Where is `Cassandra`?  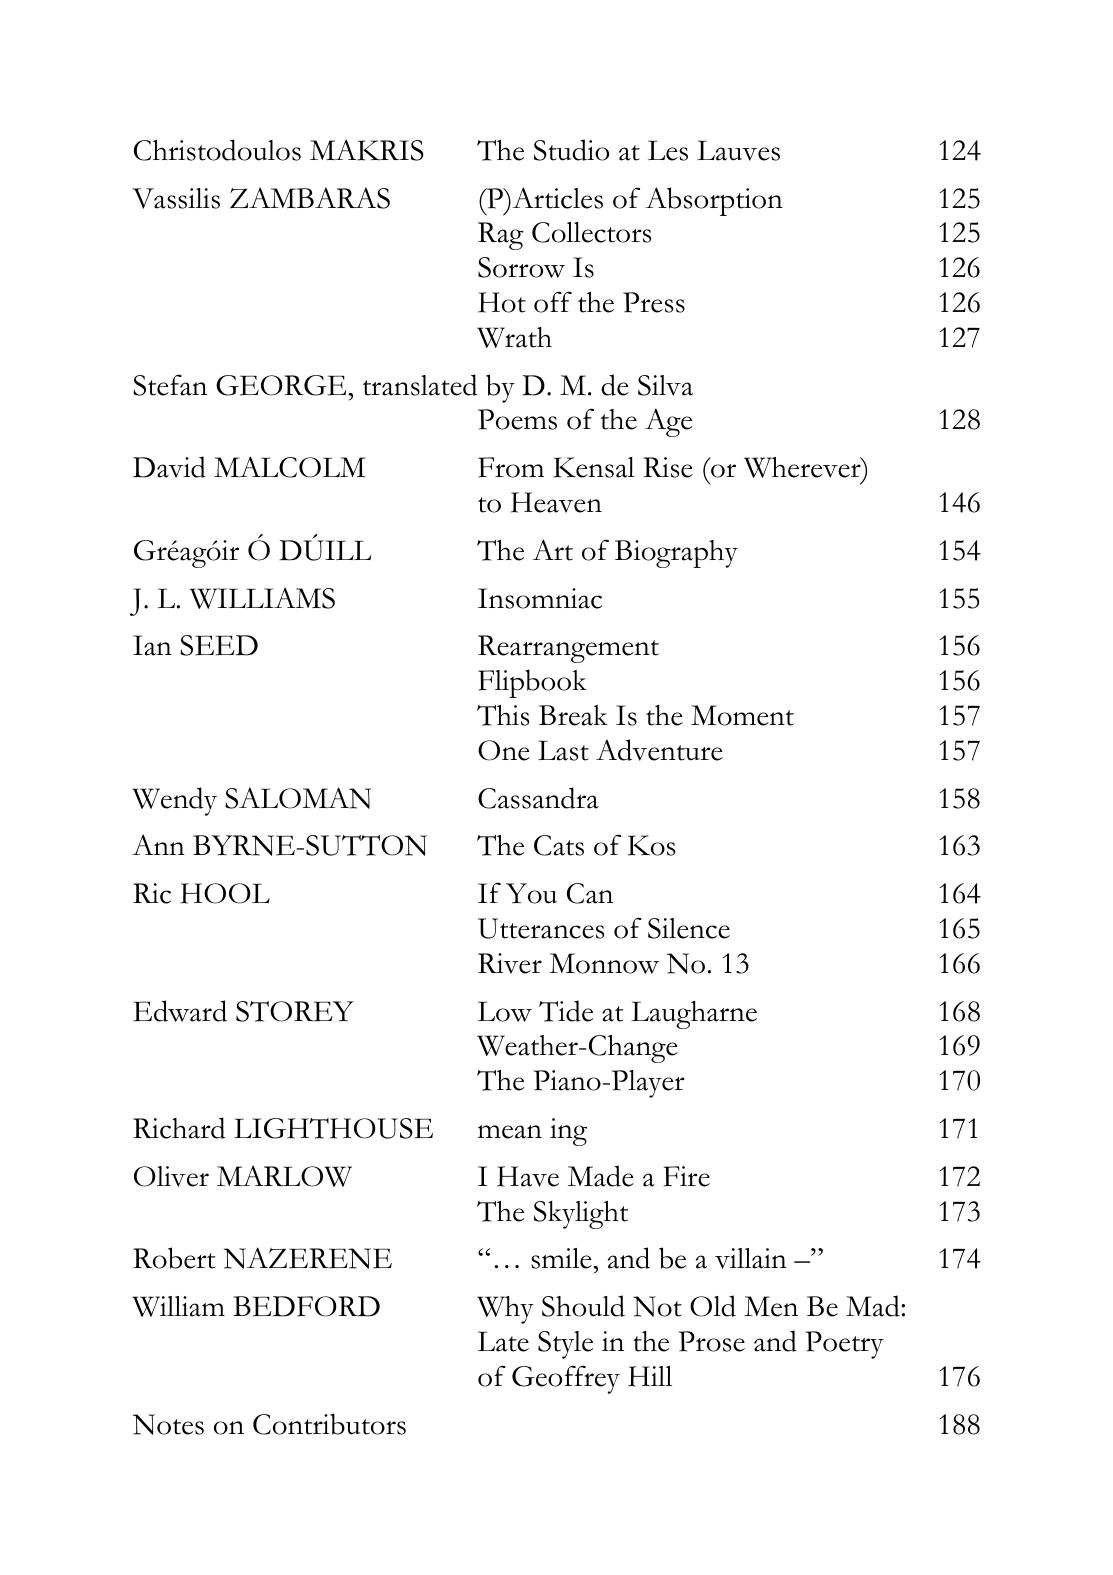 Cassandra is located at coordinates (538, 798).
